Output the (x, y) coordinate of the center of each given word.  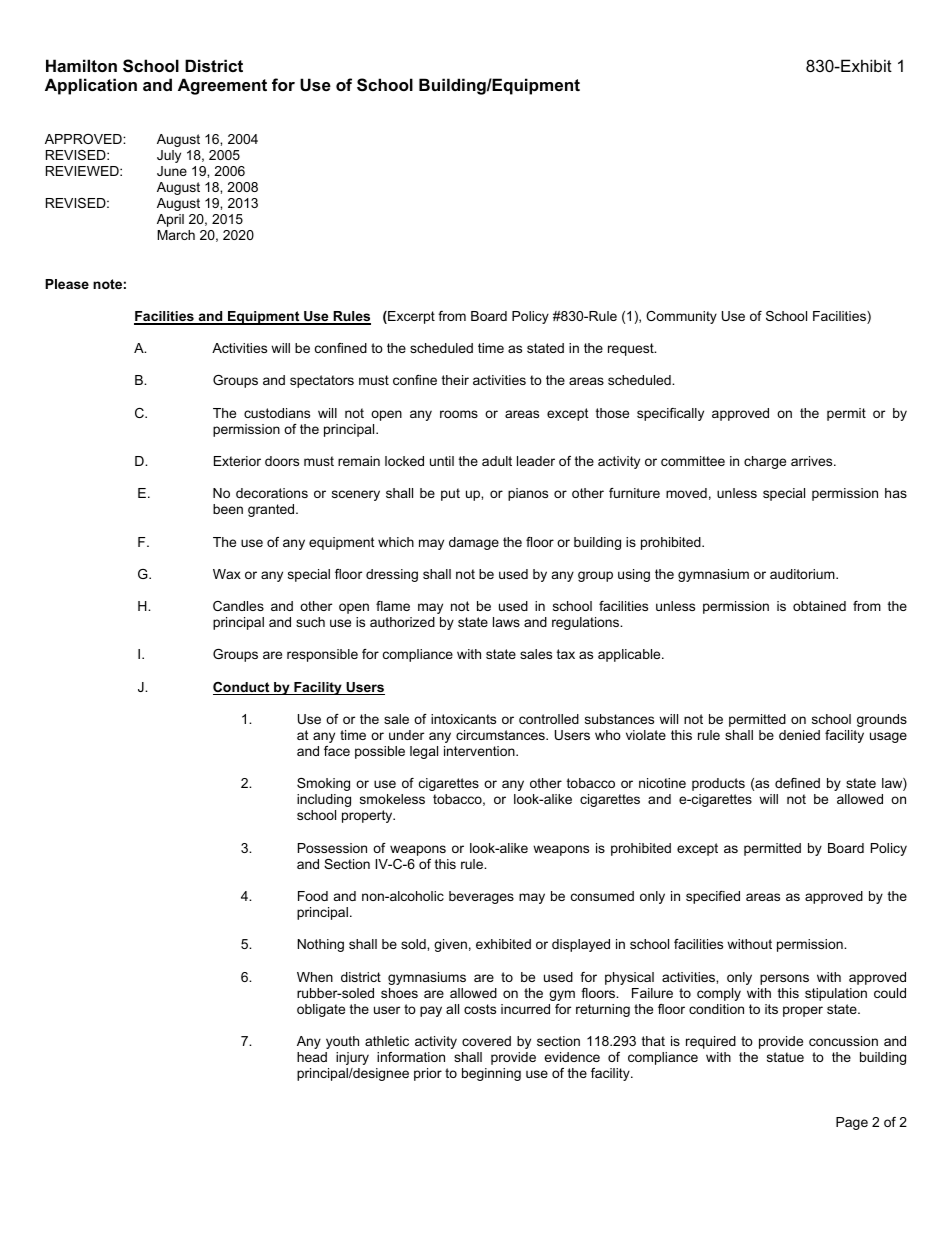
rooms (459, 414)
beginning (491, 1074)
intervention (480, 751)
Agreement (222, 86)
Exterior (237, 461)
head (312, 1057)
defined (797, 783)
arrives (813, 461)
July (169, 156)
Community (681, 317)
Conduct (242, 688)
